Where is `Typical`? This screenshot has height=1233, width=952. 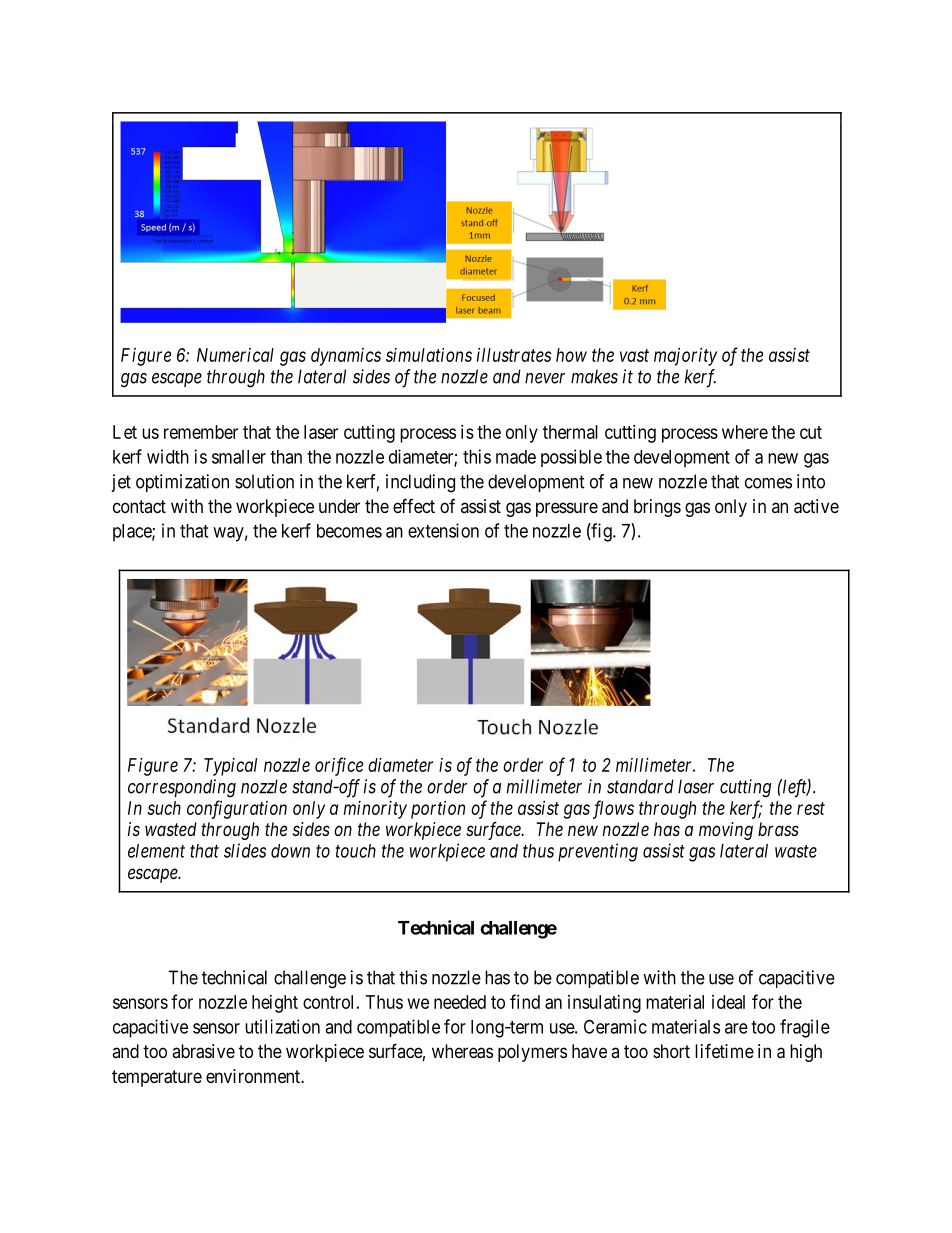 Typical is located at coordinates (230, 767).
